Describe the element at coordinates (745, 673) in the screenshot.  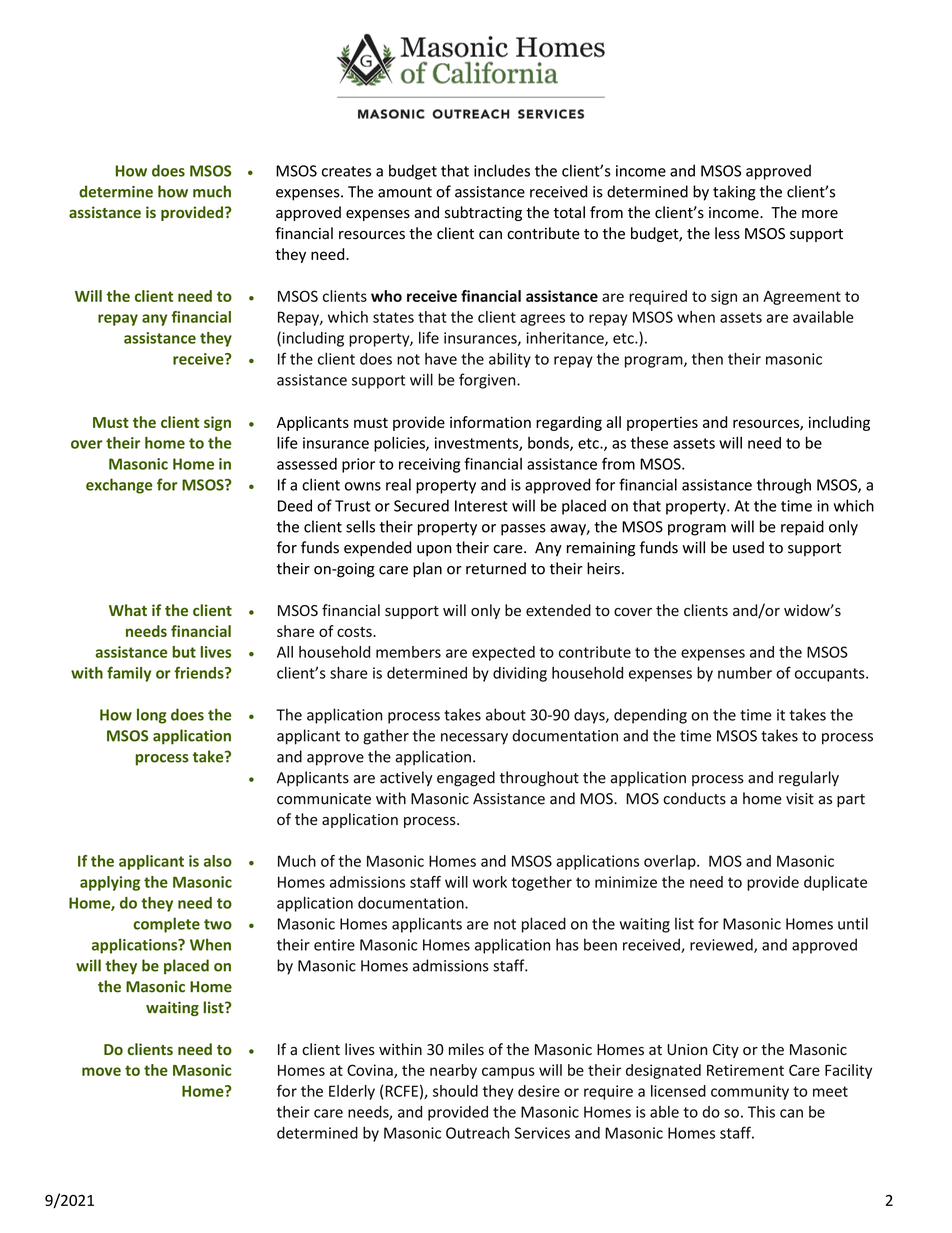
I see `number` at that location.
